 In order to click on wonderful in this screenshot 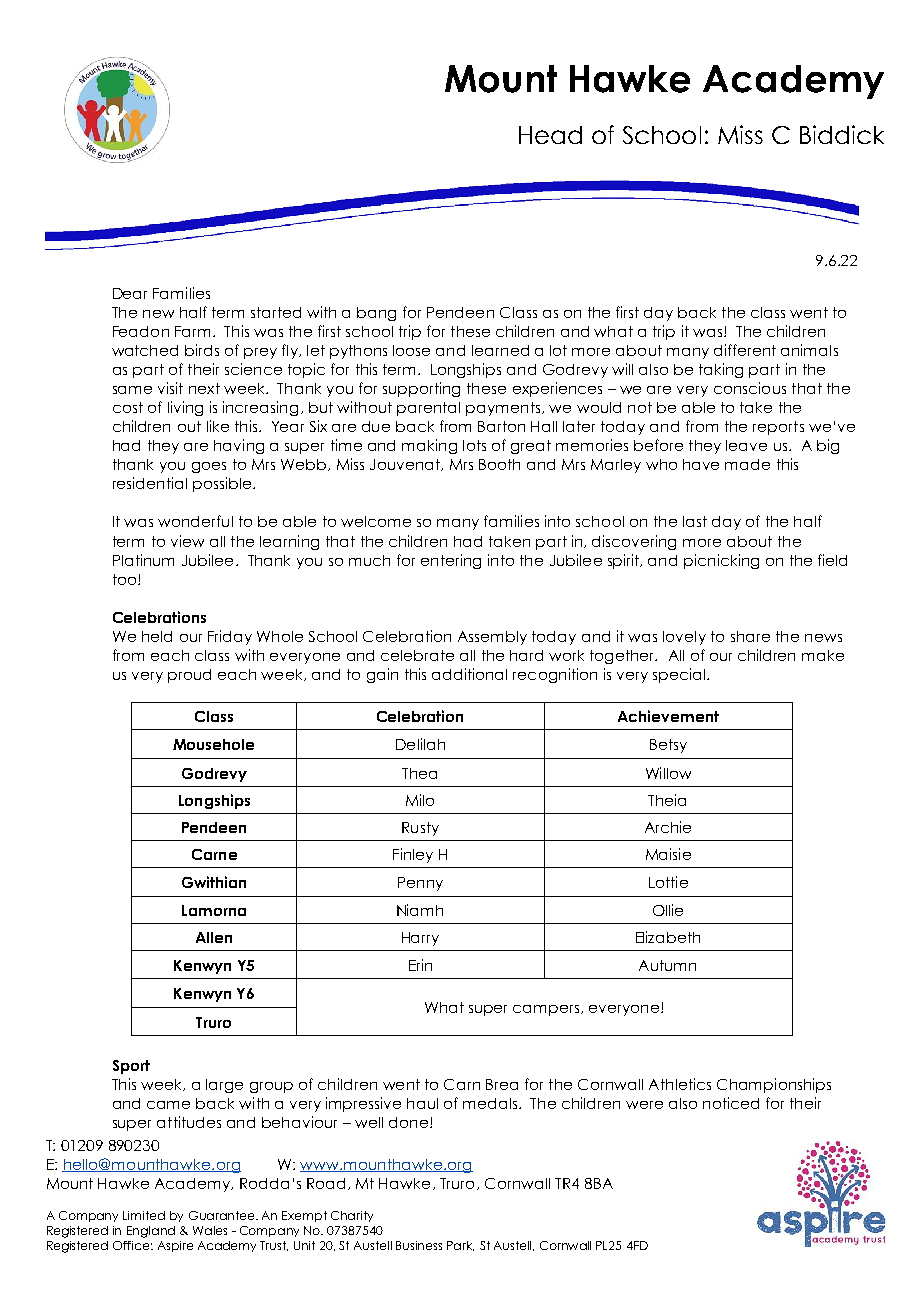, I will do `click(195, 521)`.
